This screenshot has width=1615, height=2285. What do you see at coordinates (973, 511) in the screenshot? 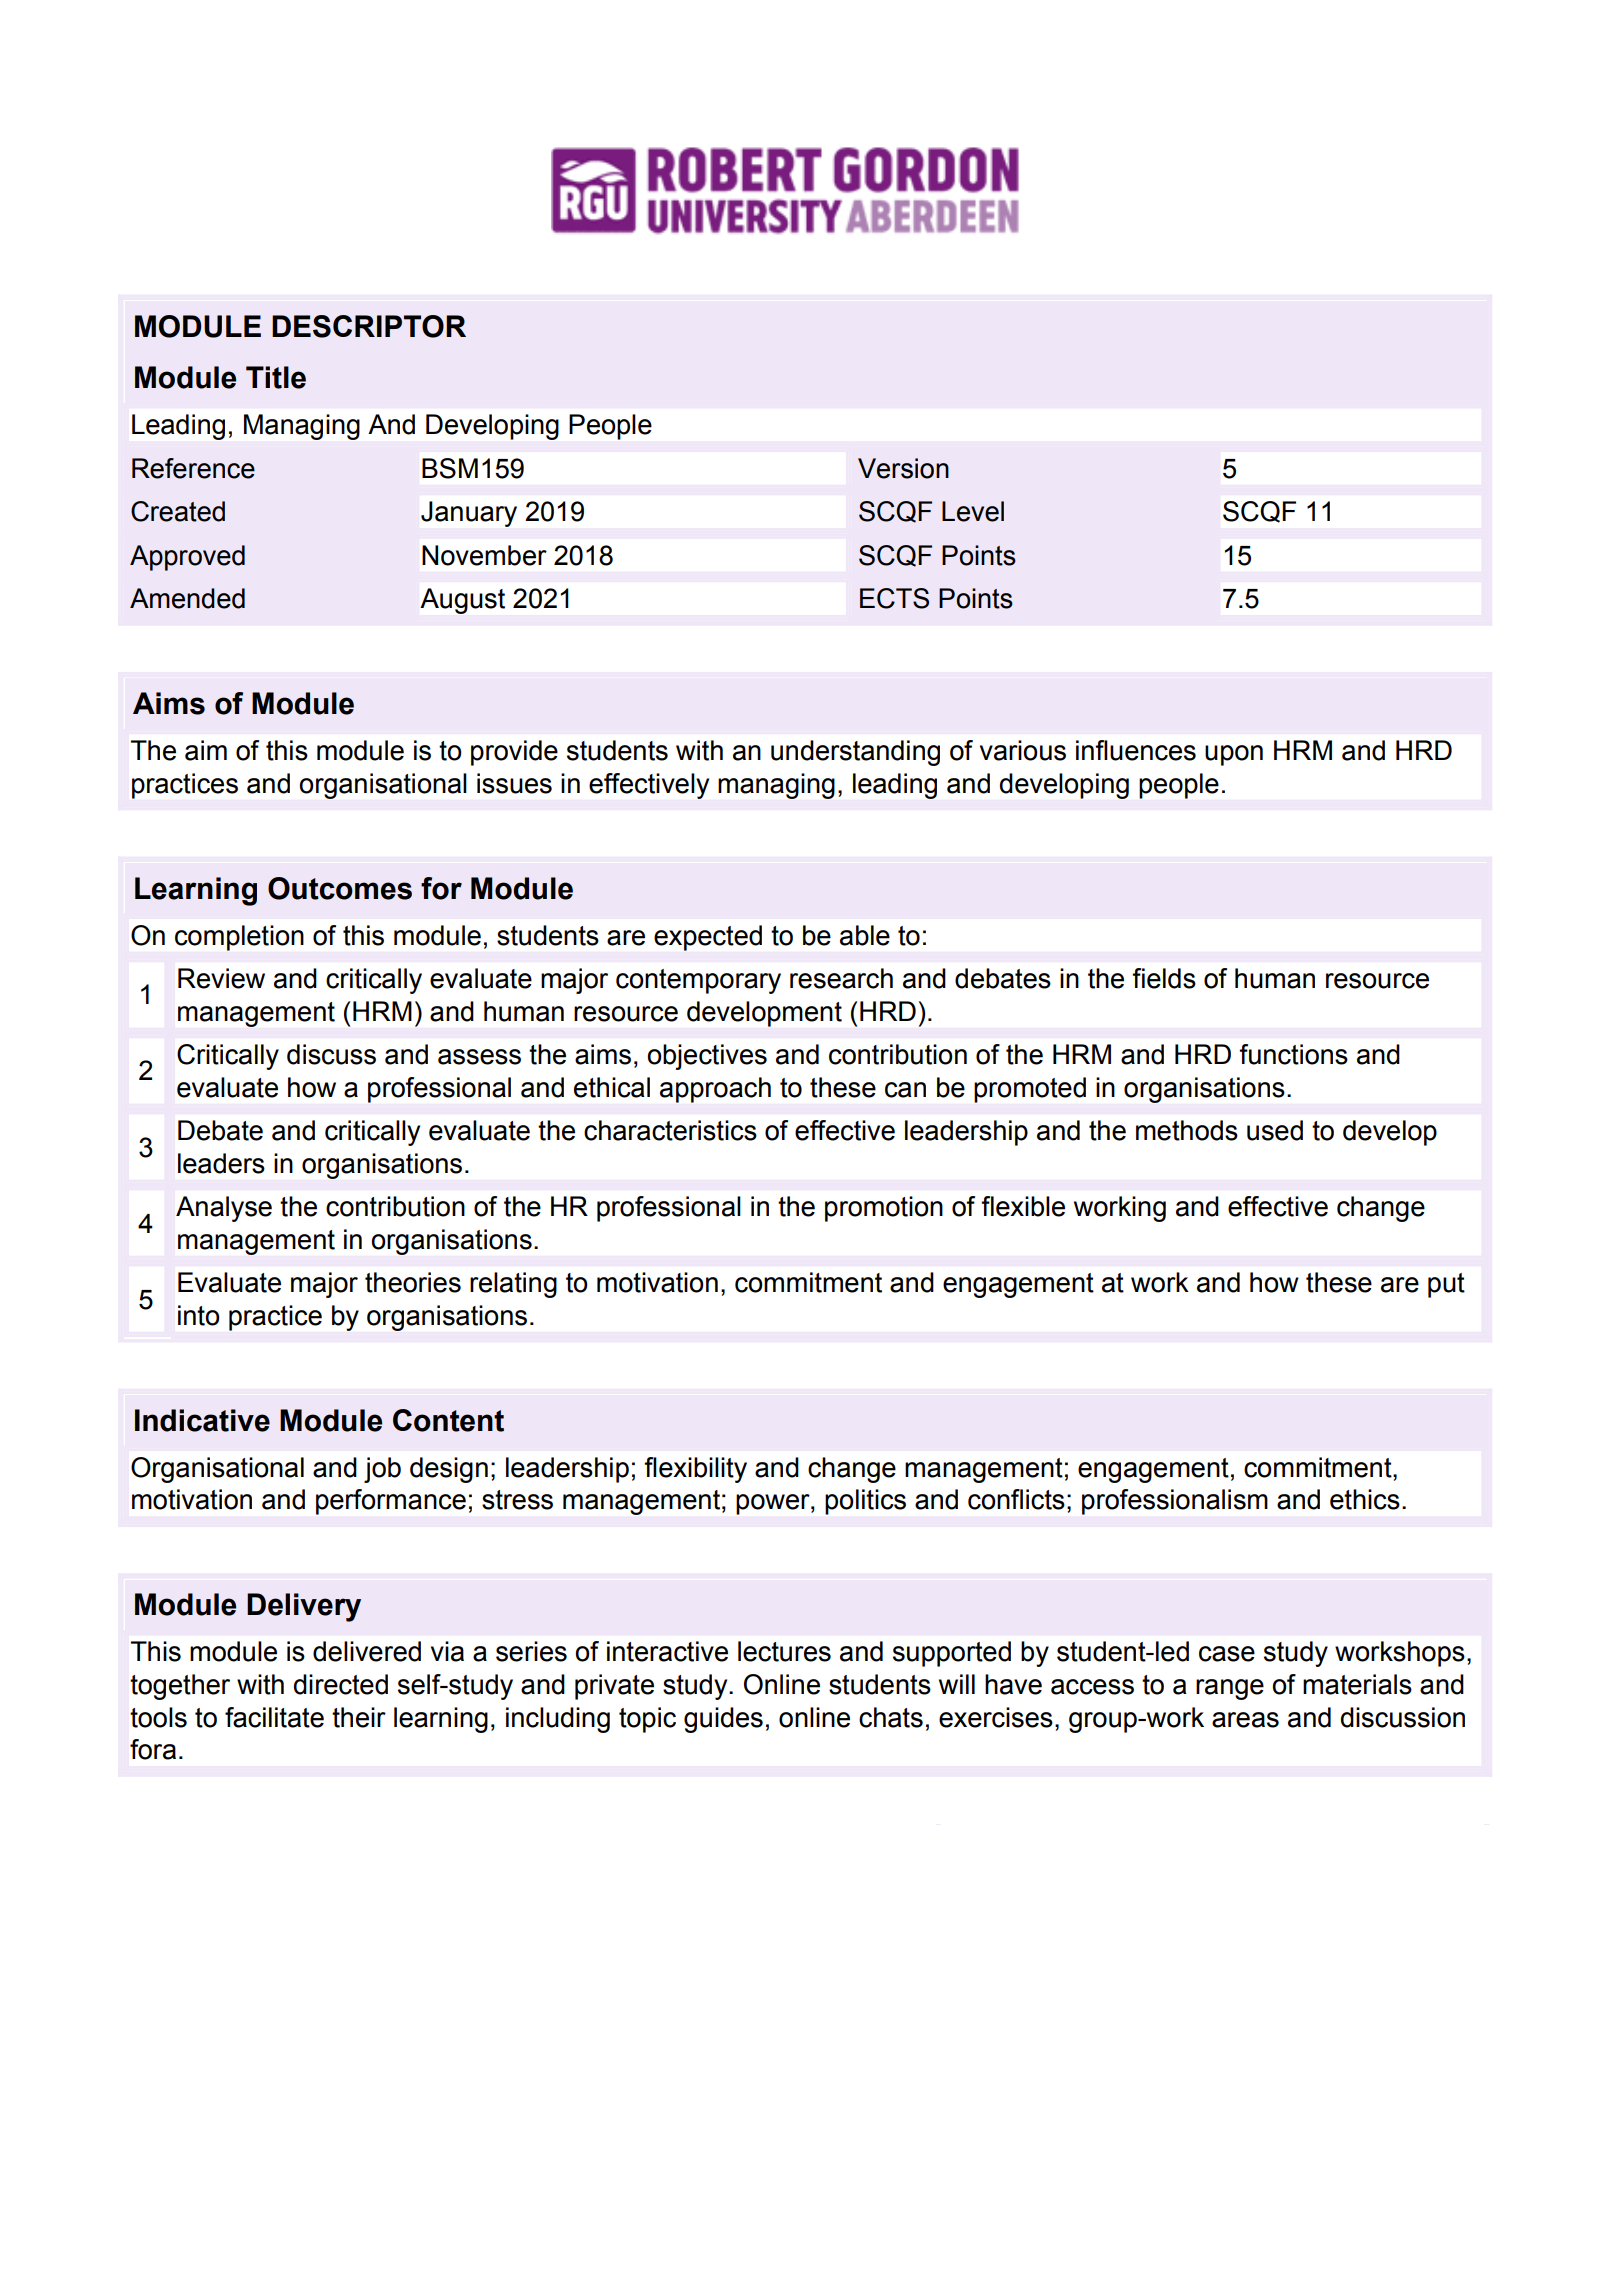
I see `Level` at bounding box center [973, 511].
